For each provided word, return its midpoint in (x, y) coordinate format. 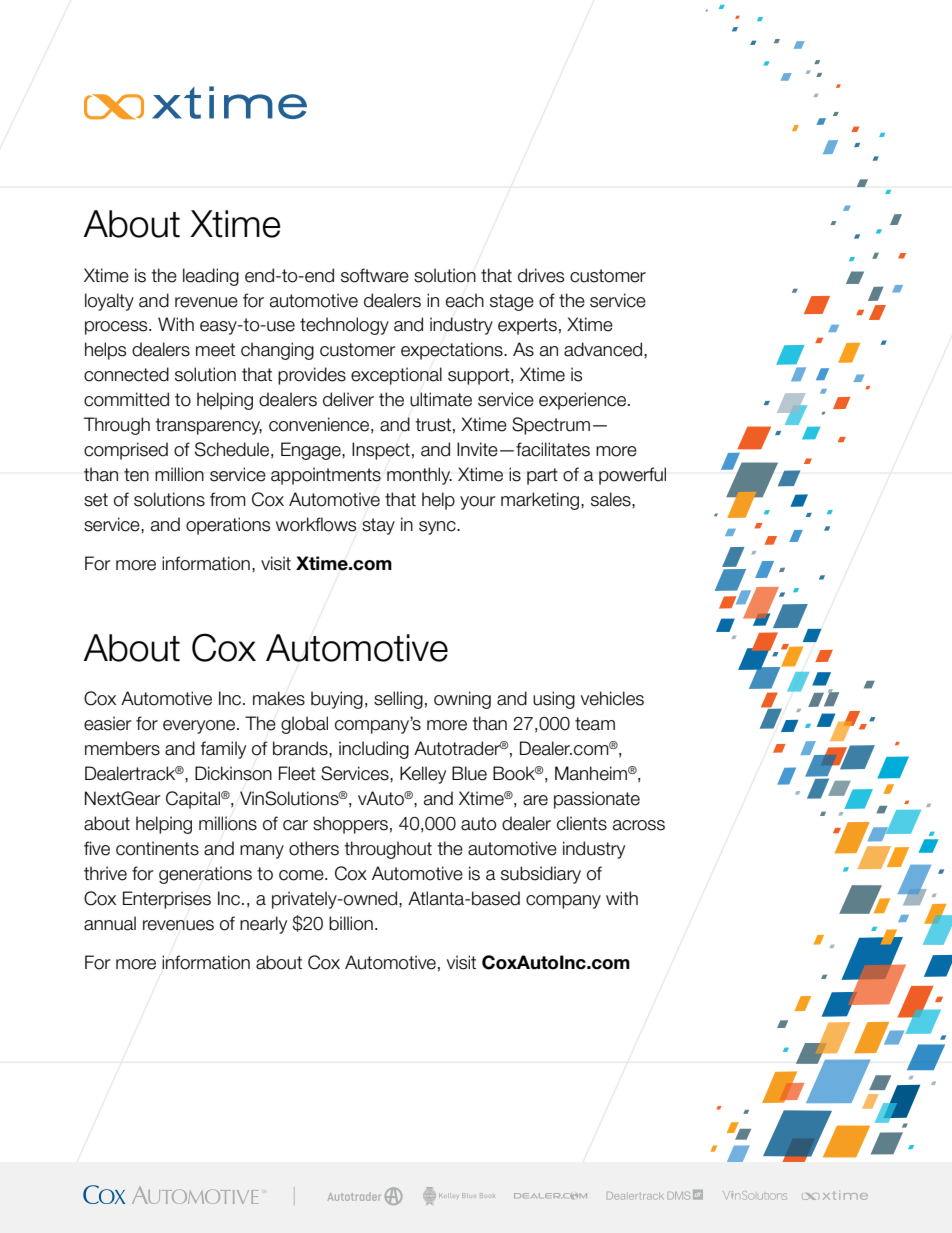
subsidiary (541, 875)
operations (228, 526)
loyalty (109, 302)
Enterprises (167, 900)
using (554, 700)
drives (541, 275)
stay (378, 526)
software (375, 275)
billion (351, 923)
